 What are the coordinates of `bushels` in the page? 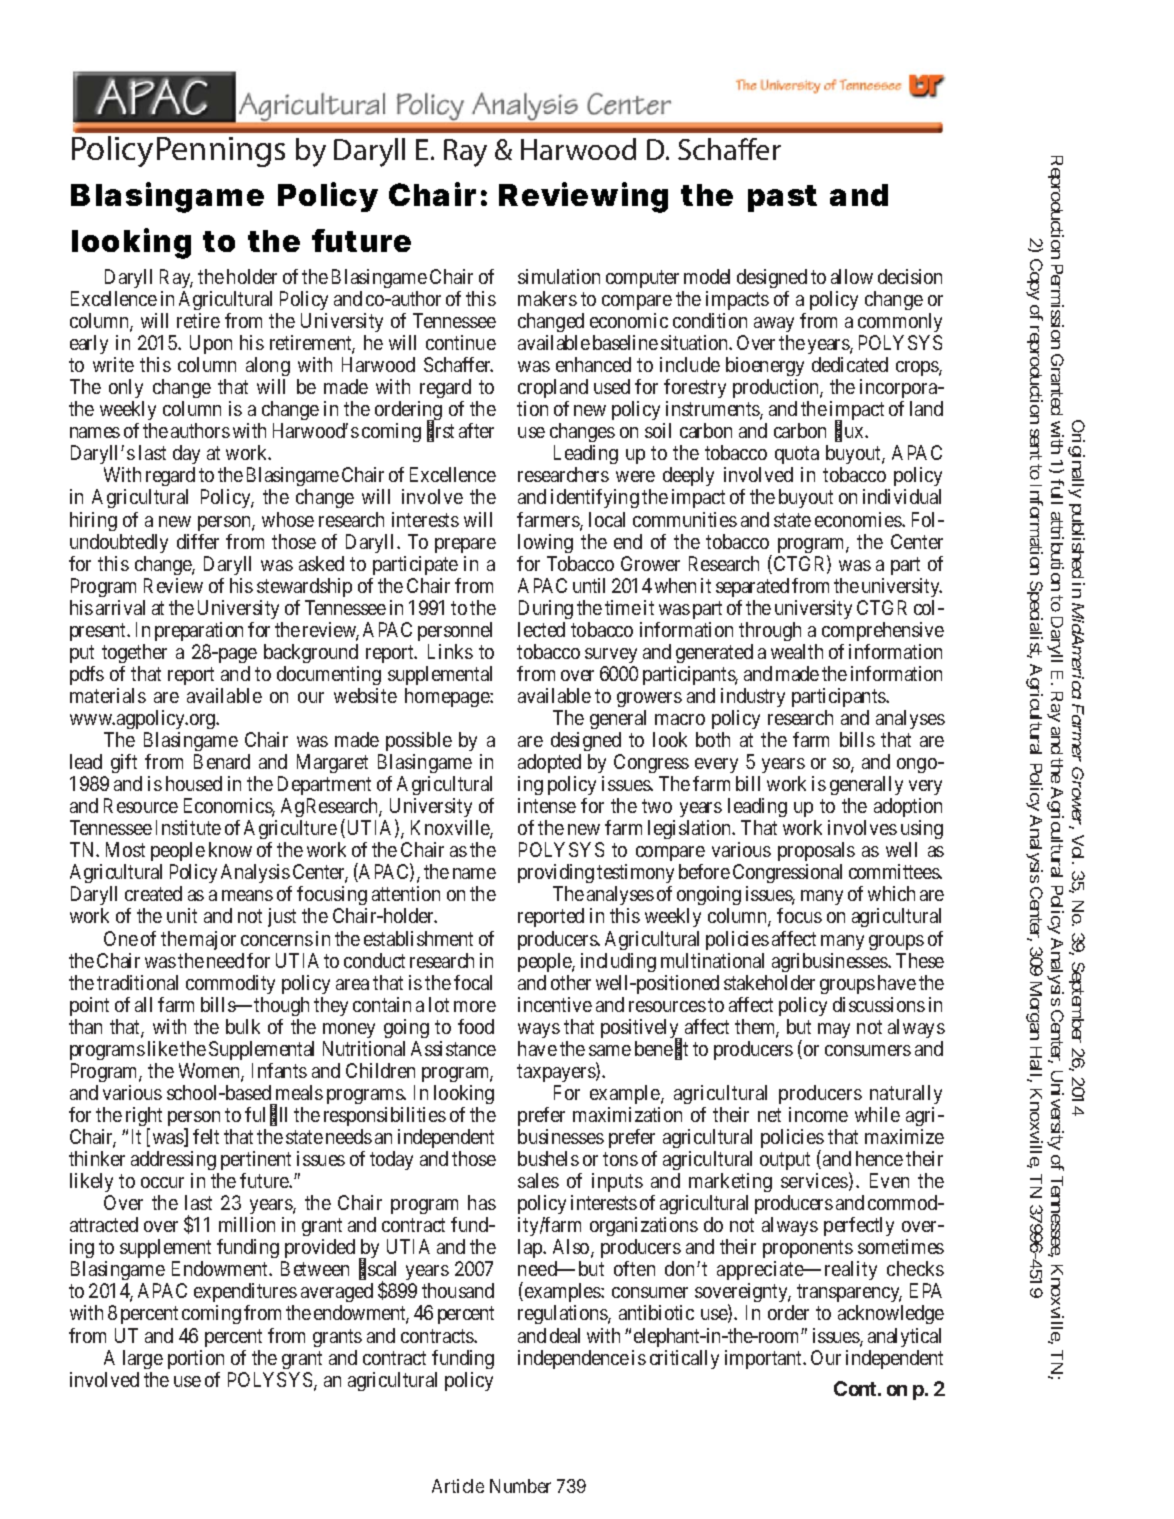 It's located at (548, 1158).
